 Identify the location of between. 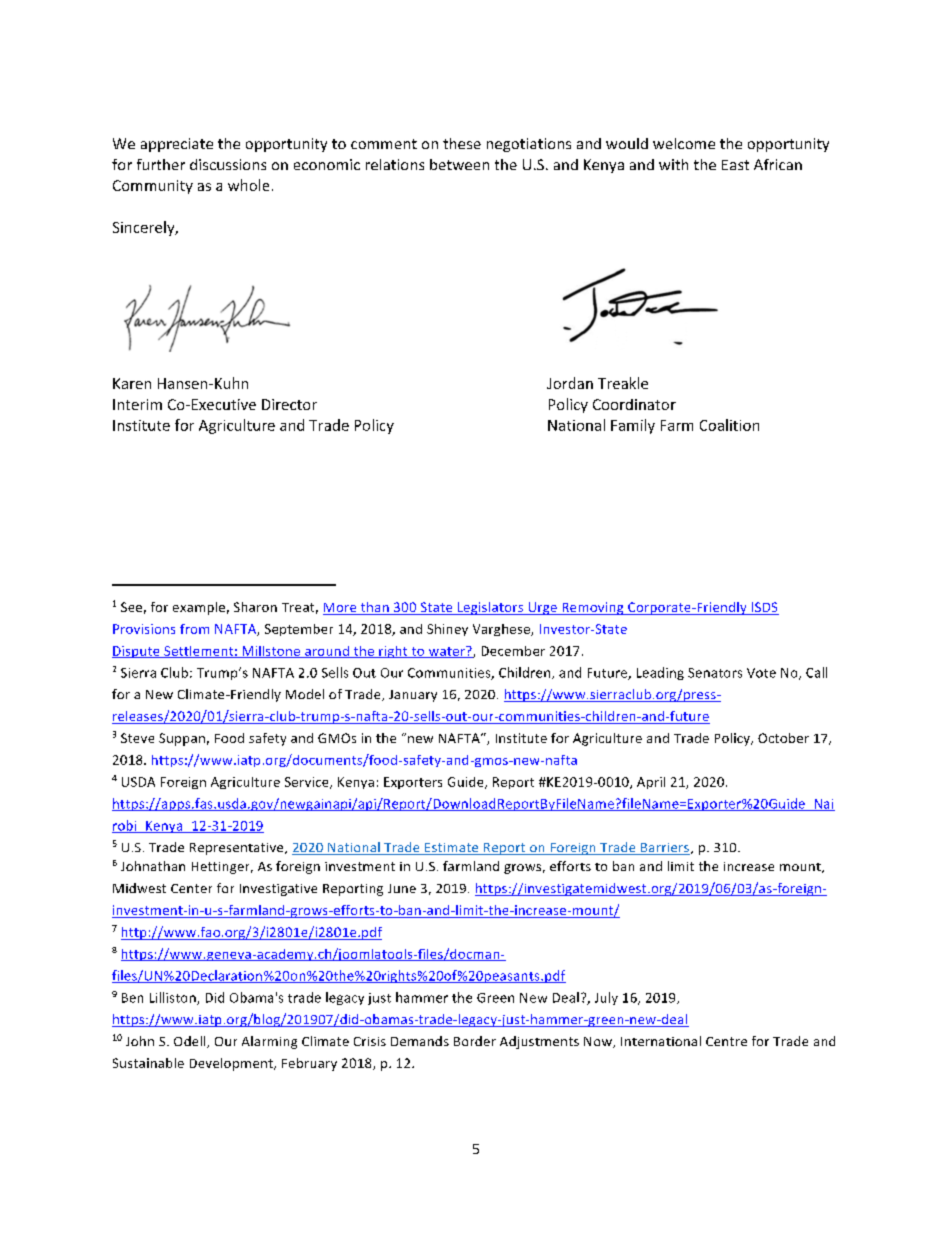
(459, 164).
